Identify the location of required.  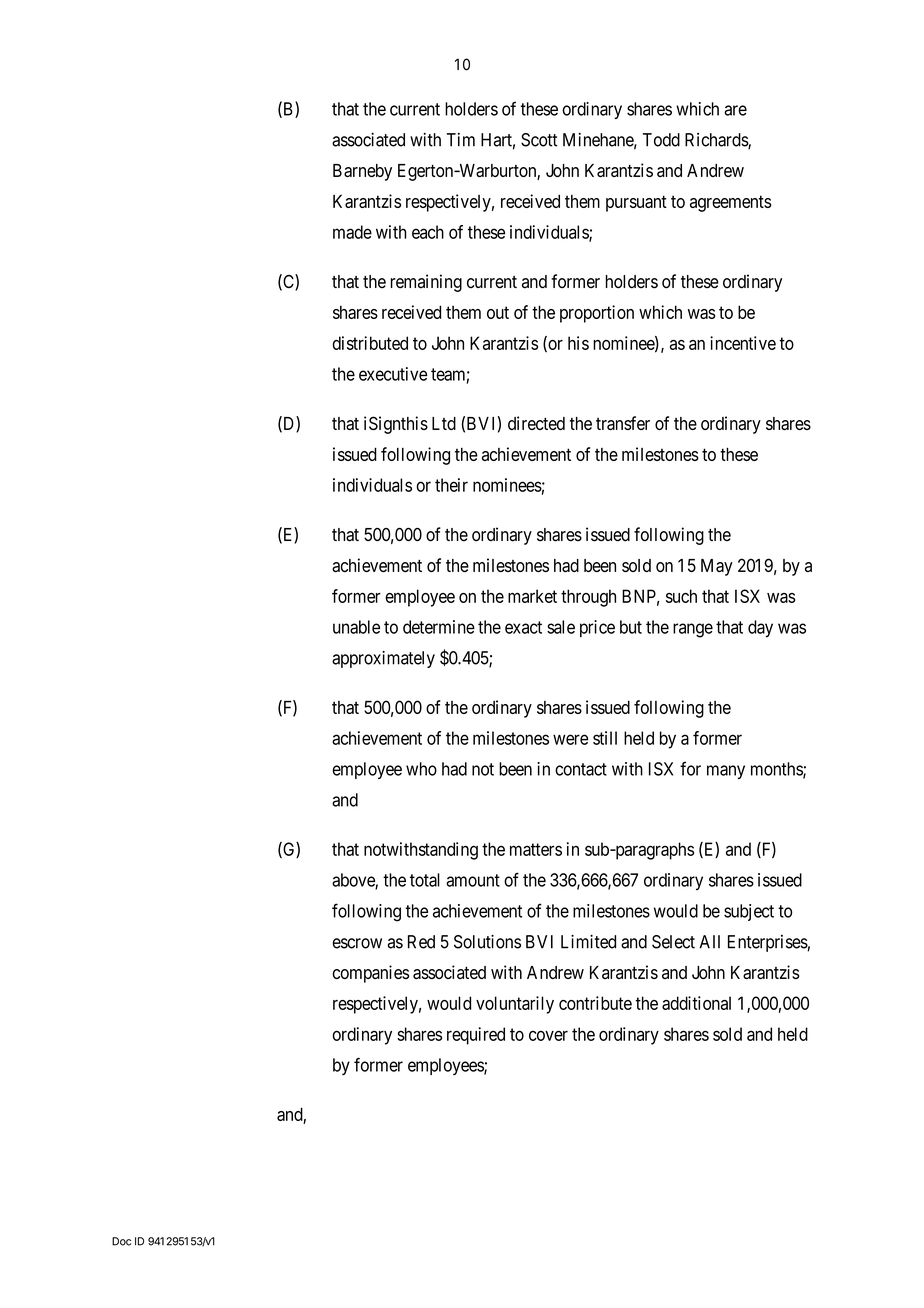
(476, 1036).
